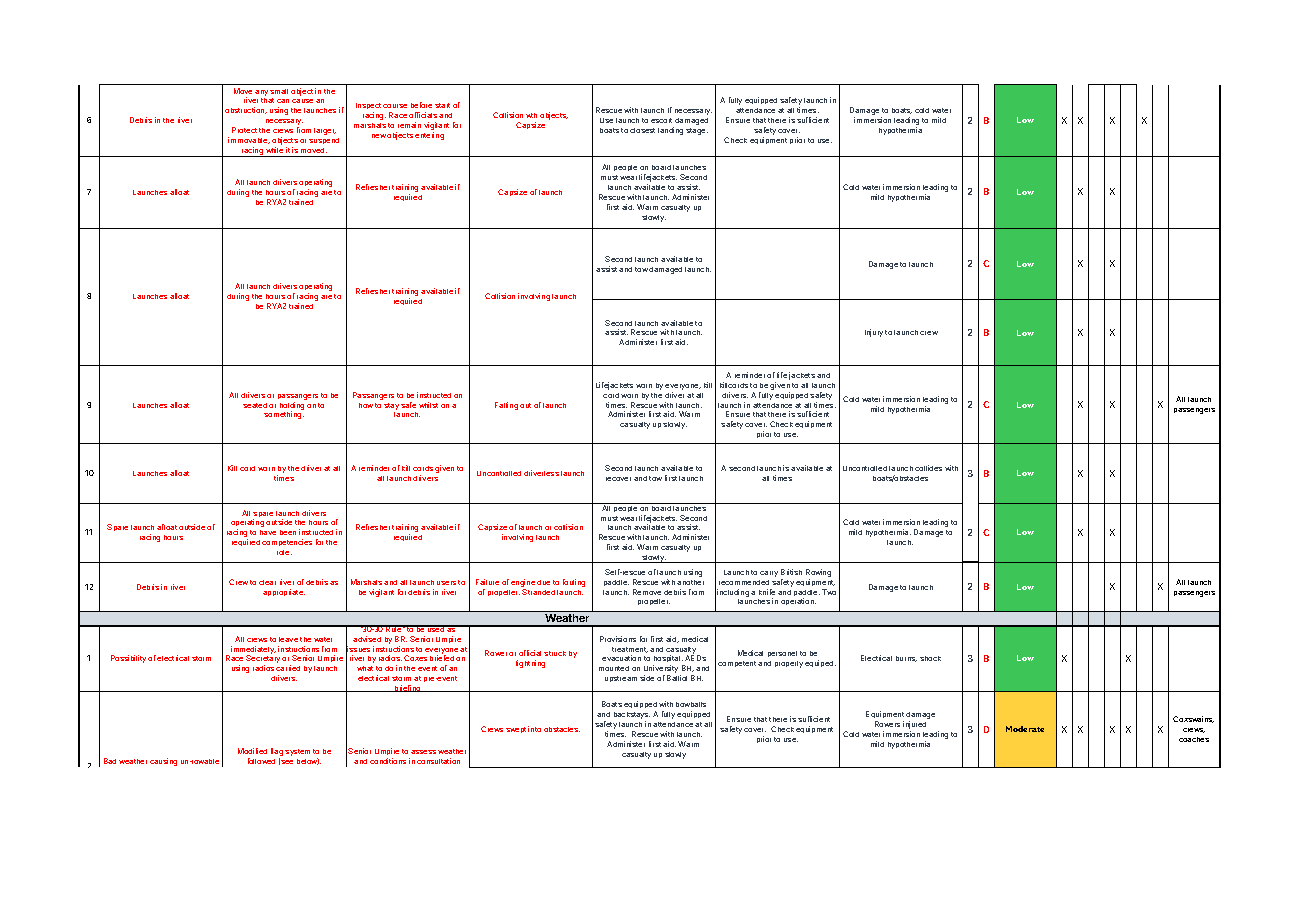 The image size is (1308, 924). Describe the element at coordinates (661, 120) in the page. I see `escort` at that location.
